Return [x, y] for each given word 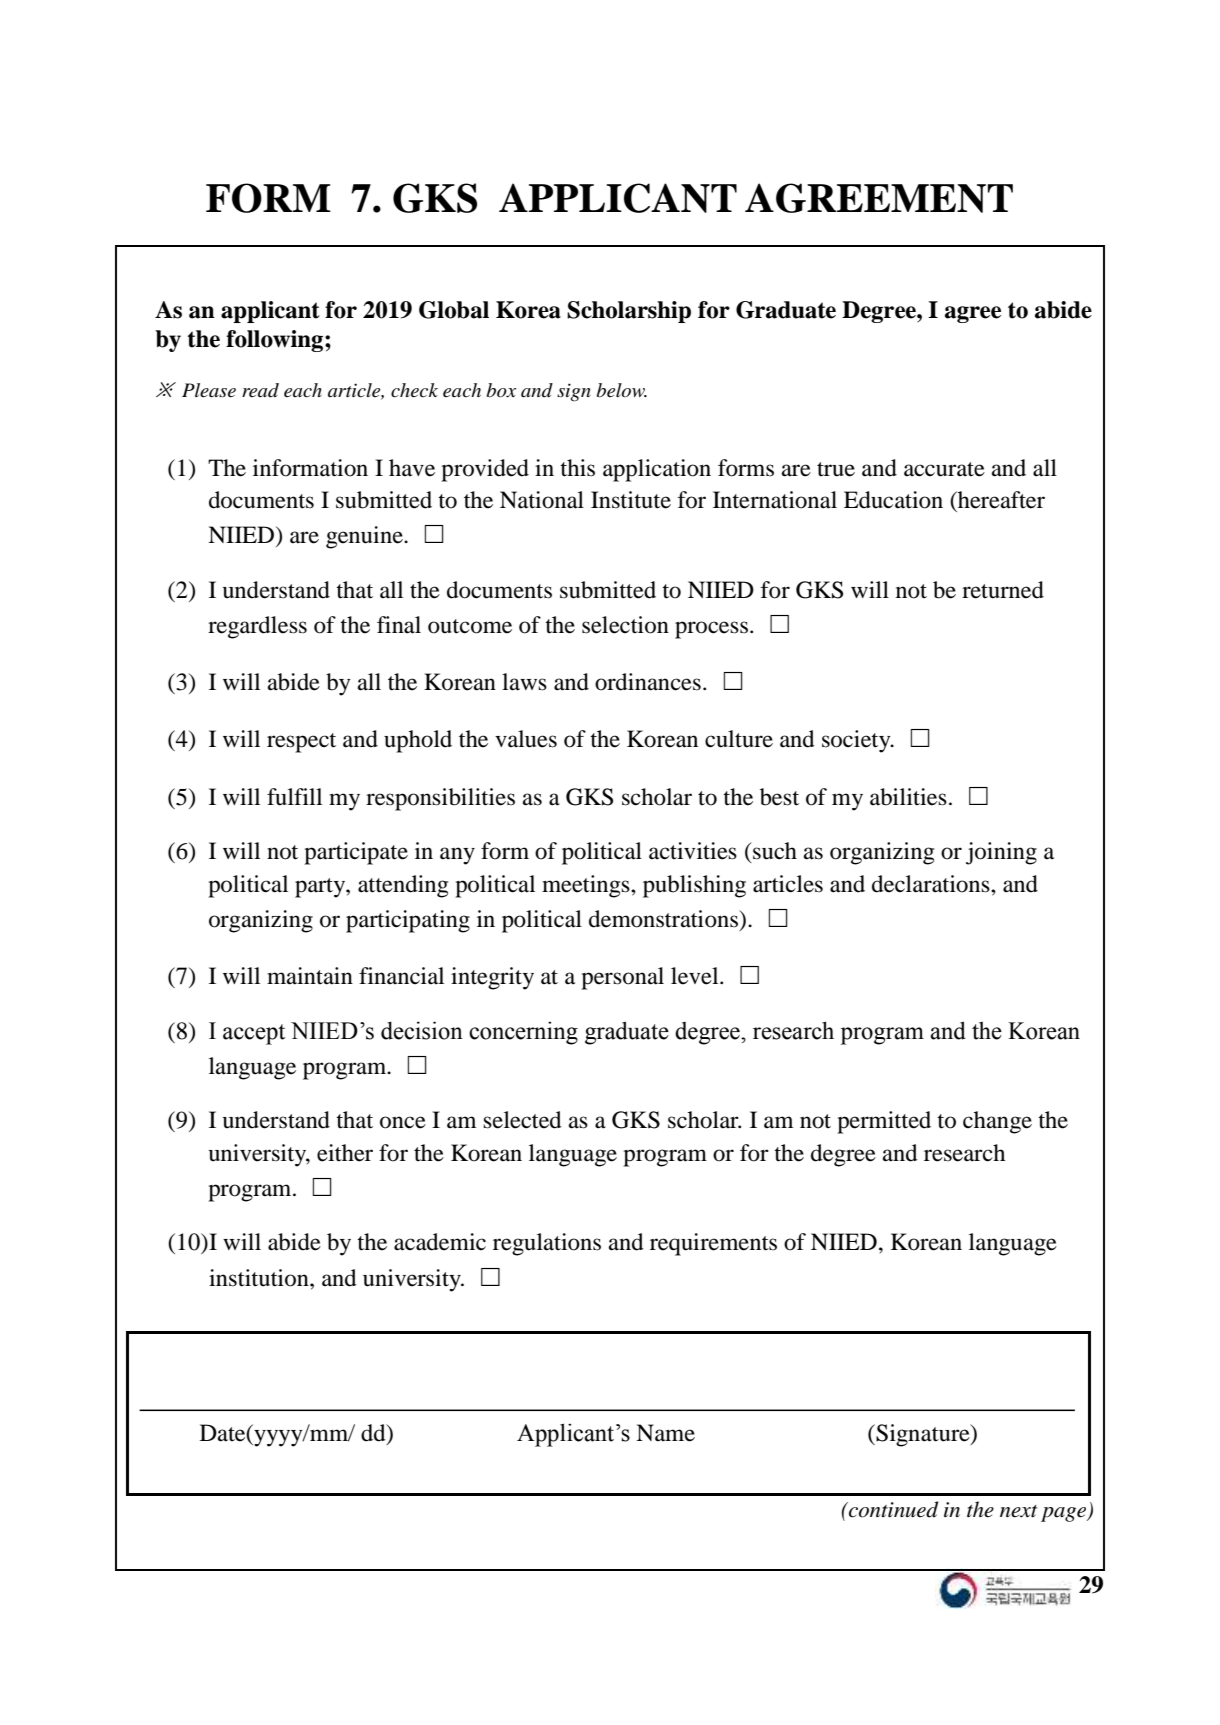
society [857, 741]
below [622, 390]
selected [522, 1120]
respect [301, 743]
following [276, 341]
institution [260, 1278]
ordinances [648, 682]
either [345, 1153]
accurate [944, 469]
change [997, 1122]
